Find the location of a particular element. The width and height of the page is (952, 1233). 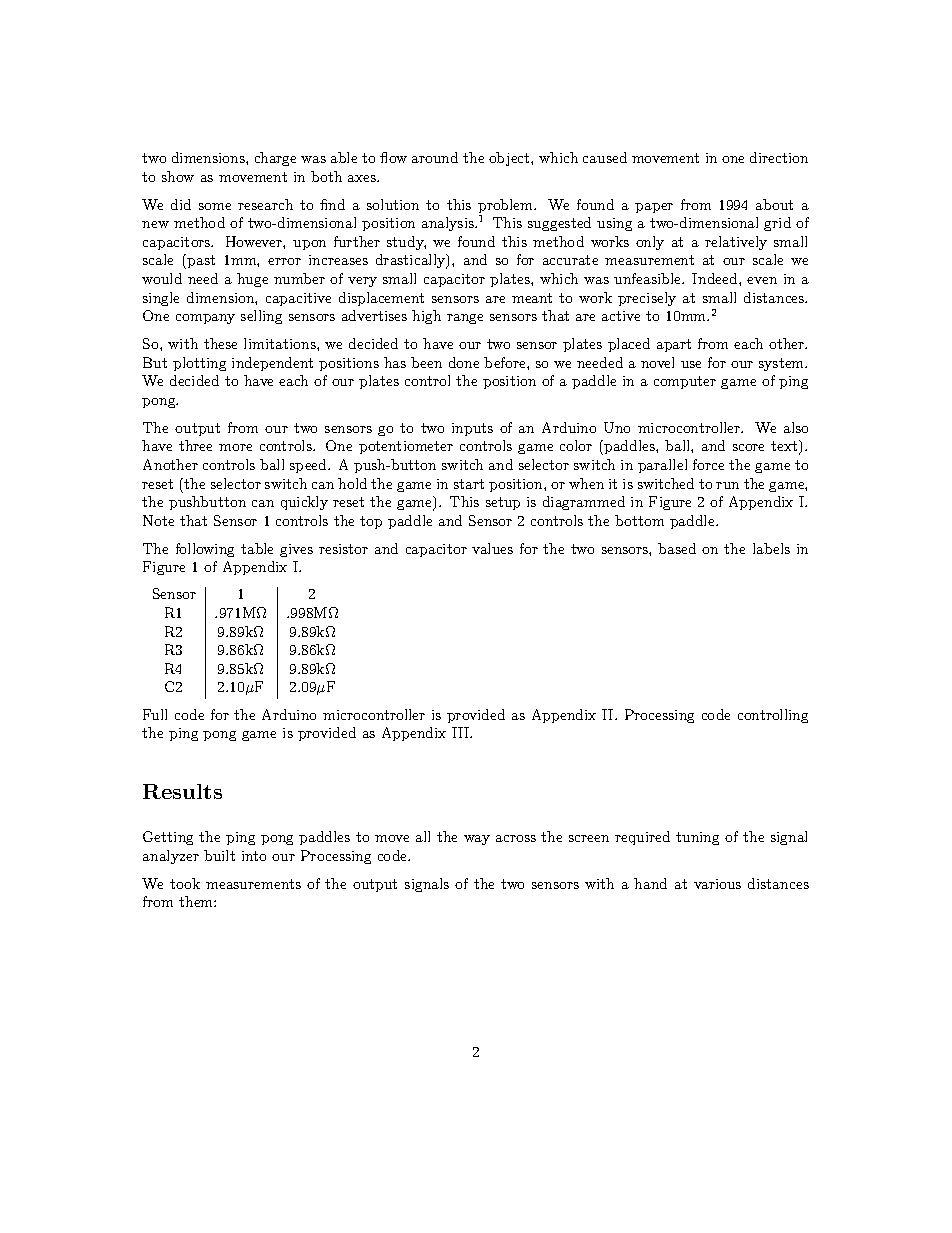

some is located at coordinates (215, 206).
